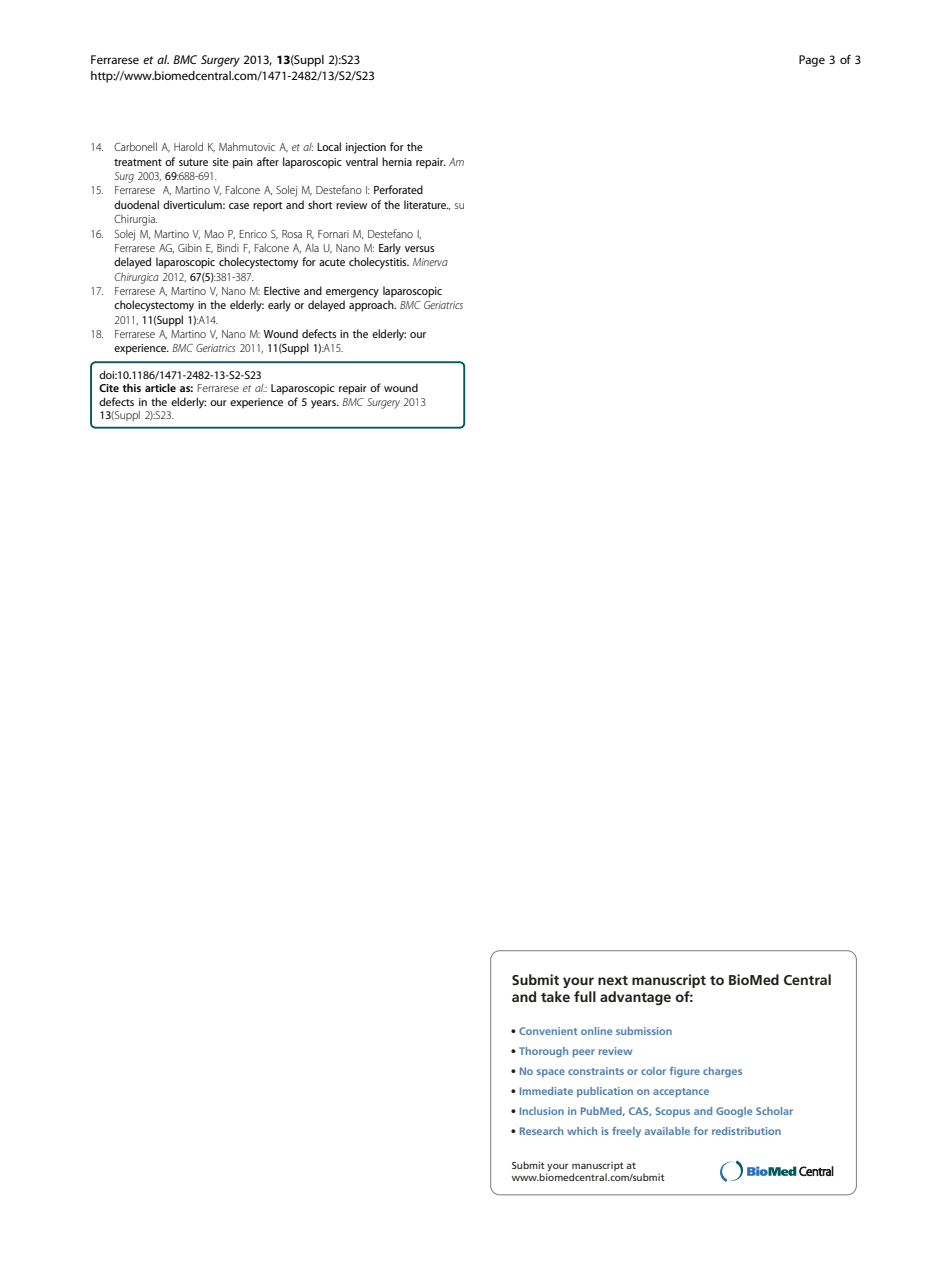  Describe the element at coordinates (352, 293) in the screenshot. I see `emergency` at that location.
